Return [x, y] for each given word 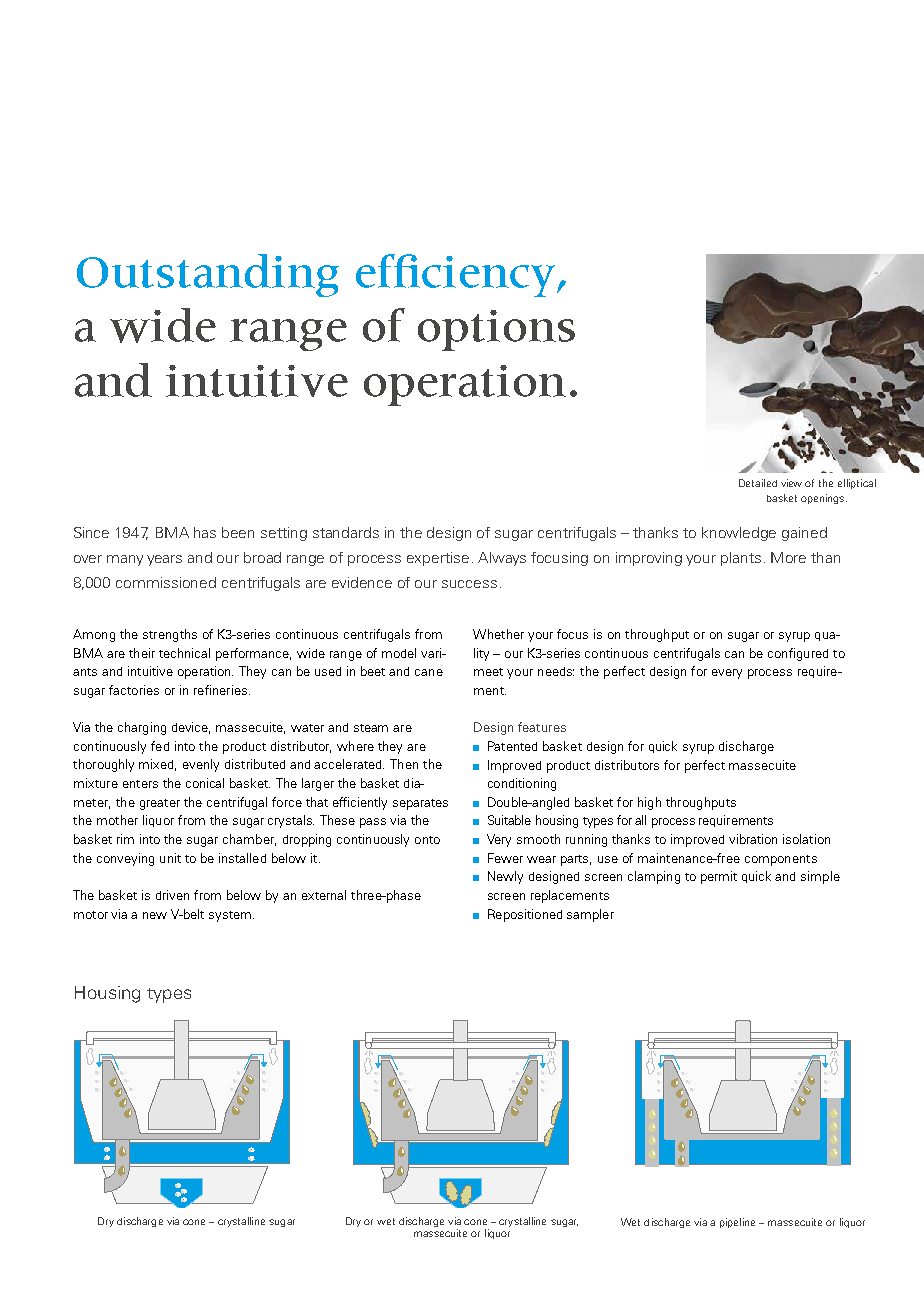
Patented [512, 746]
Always [502, 559]
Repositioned [525, 915]
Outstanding [208, 275]
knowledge [739, 534]
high [649, 803]
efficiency [457, 275]
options [496, 330]
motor [91, 915]
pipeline [737, 1223]
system [231, 916]
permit [719, 877]
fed [160, 746]
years [164, 560]
